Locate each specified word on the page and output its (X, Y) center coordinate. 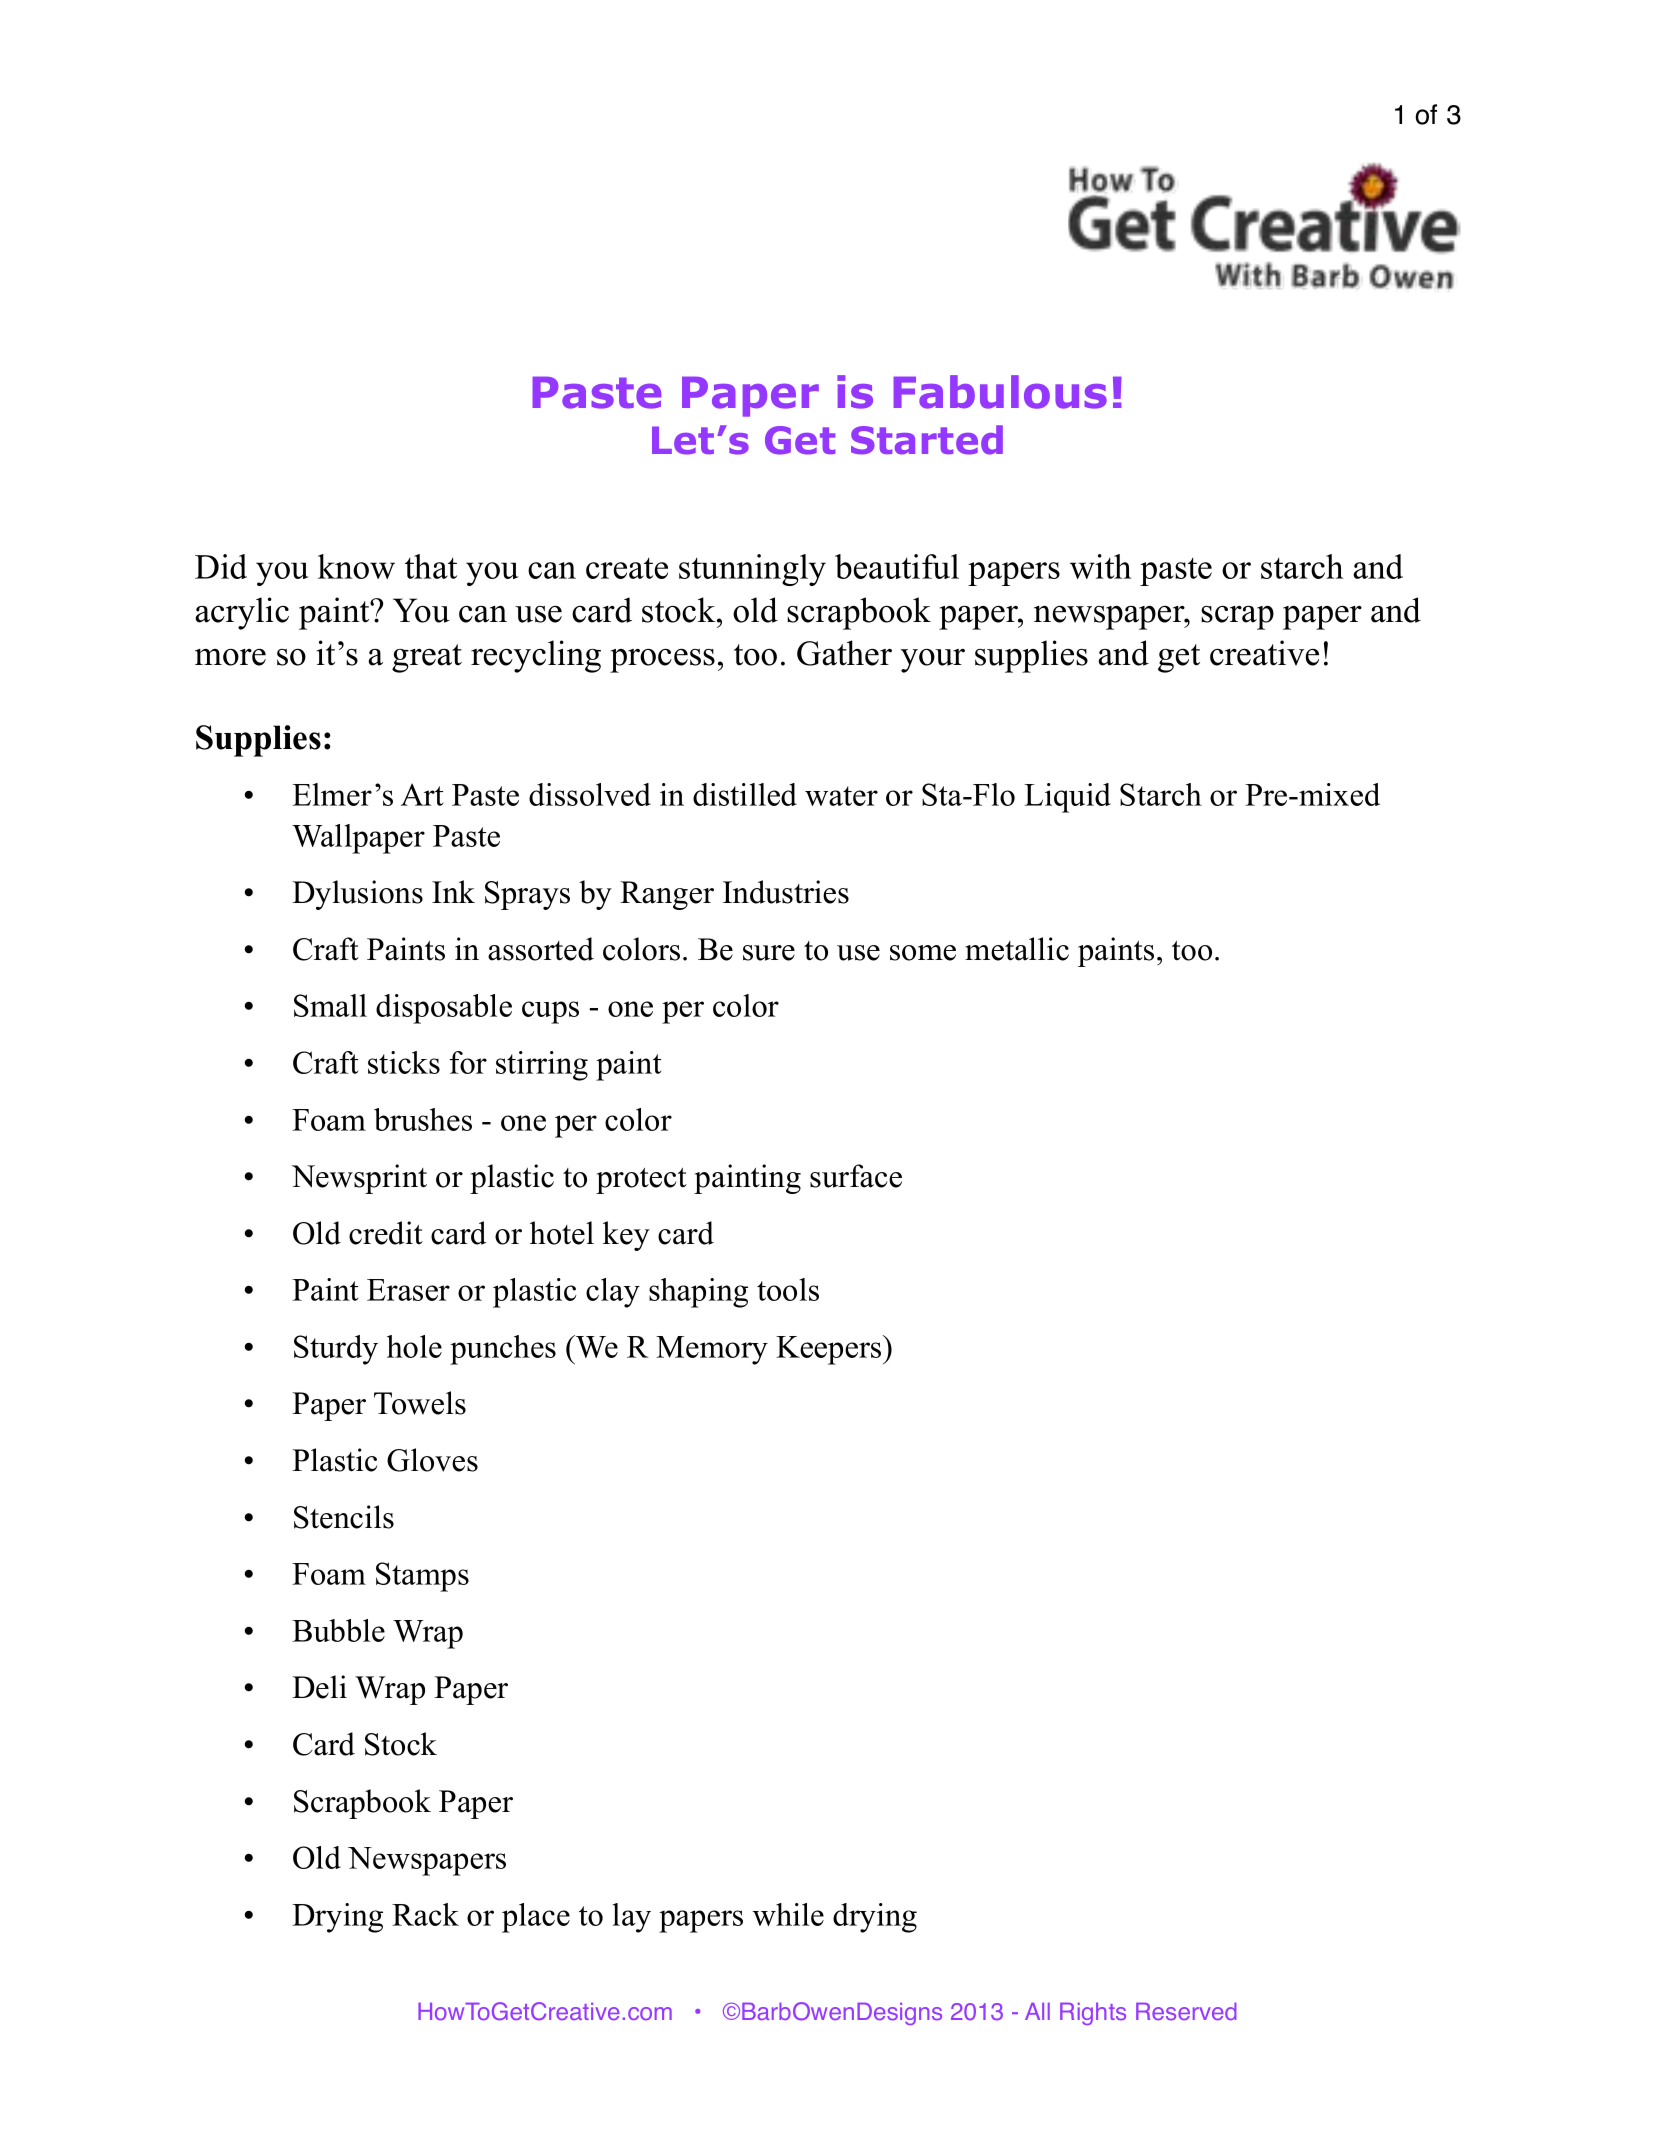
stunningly (752, 570)
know (356, 566)
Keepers (830, 1350)
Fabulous (1000, 392)
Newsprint (359, 1179)
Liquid (1067, 798)
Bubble (338, 1630)
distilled (745, 794)
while (788, 1914)
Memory (712, 1350)
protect (641, 1181)
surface (856, 1176)
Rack (425, 1914)
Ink (453, 891)
